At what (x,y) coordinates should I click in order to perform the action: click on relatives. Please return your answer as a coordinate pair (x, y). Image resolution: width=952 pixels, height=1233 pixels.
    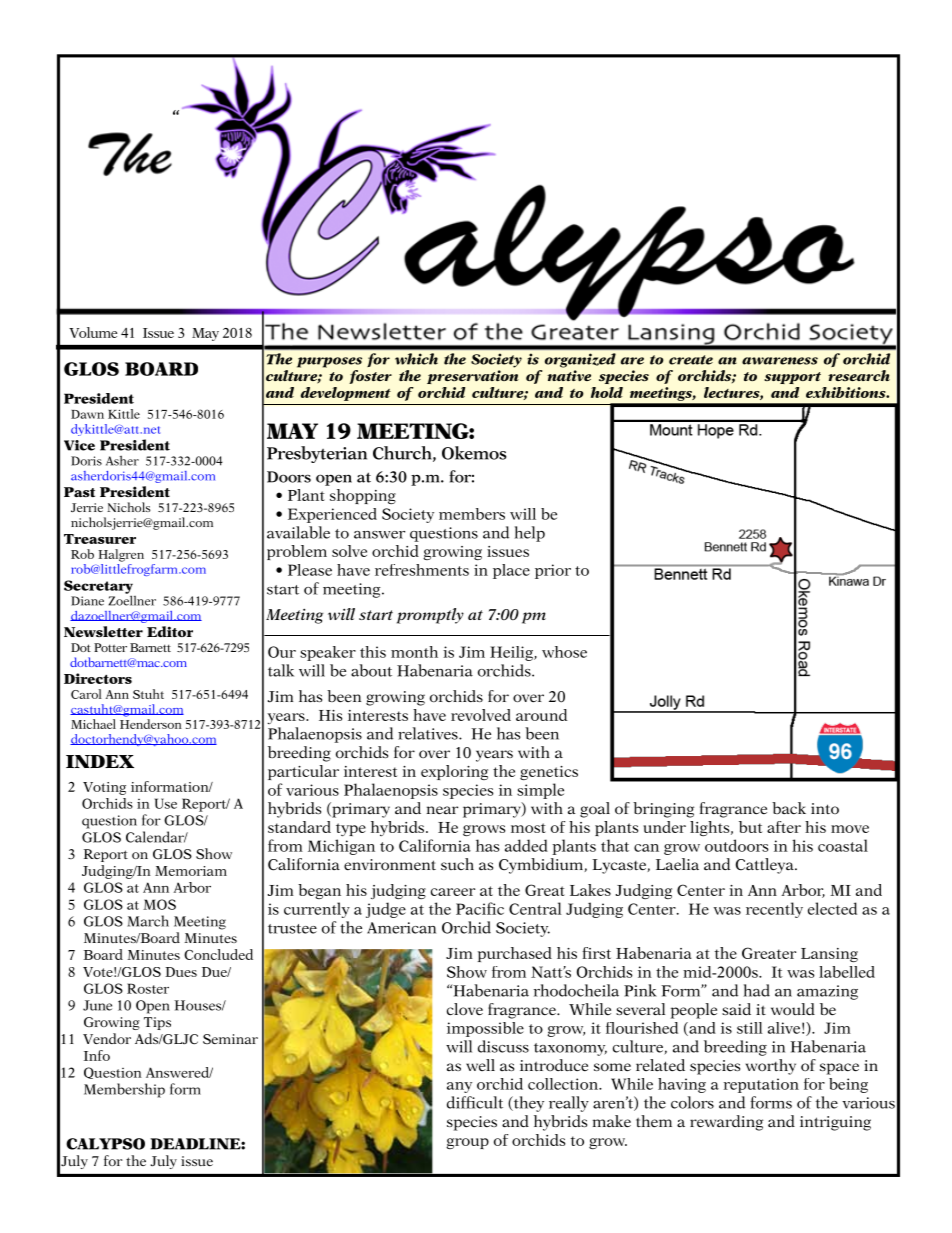
    Looking at the image, I should click on (429, 733).
